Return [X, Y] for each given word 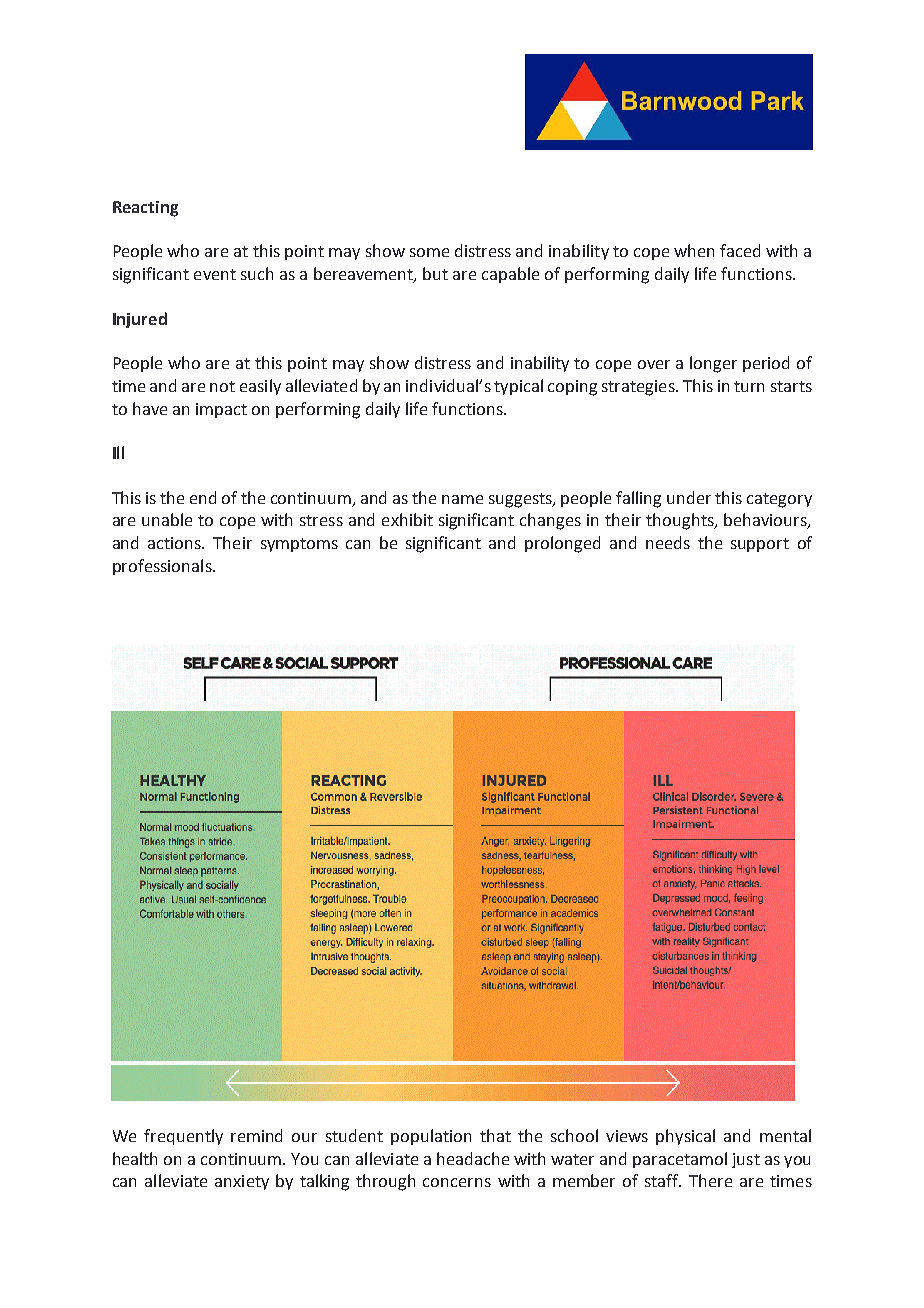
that [495, 1135]
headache [473, 1158]
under [689, 497]
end [203, 497]
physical [685, 1137]
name [462, 499]
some [429, 252]
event [215, 274]
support [760, 545]
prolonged [562, 544]
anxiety [242, 1182]
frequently [183, 1137]
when [694, 250]
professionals [163, 567]
